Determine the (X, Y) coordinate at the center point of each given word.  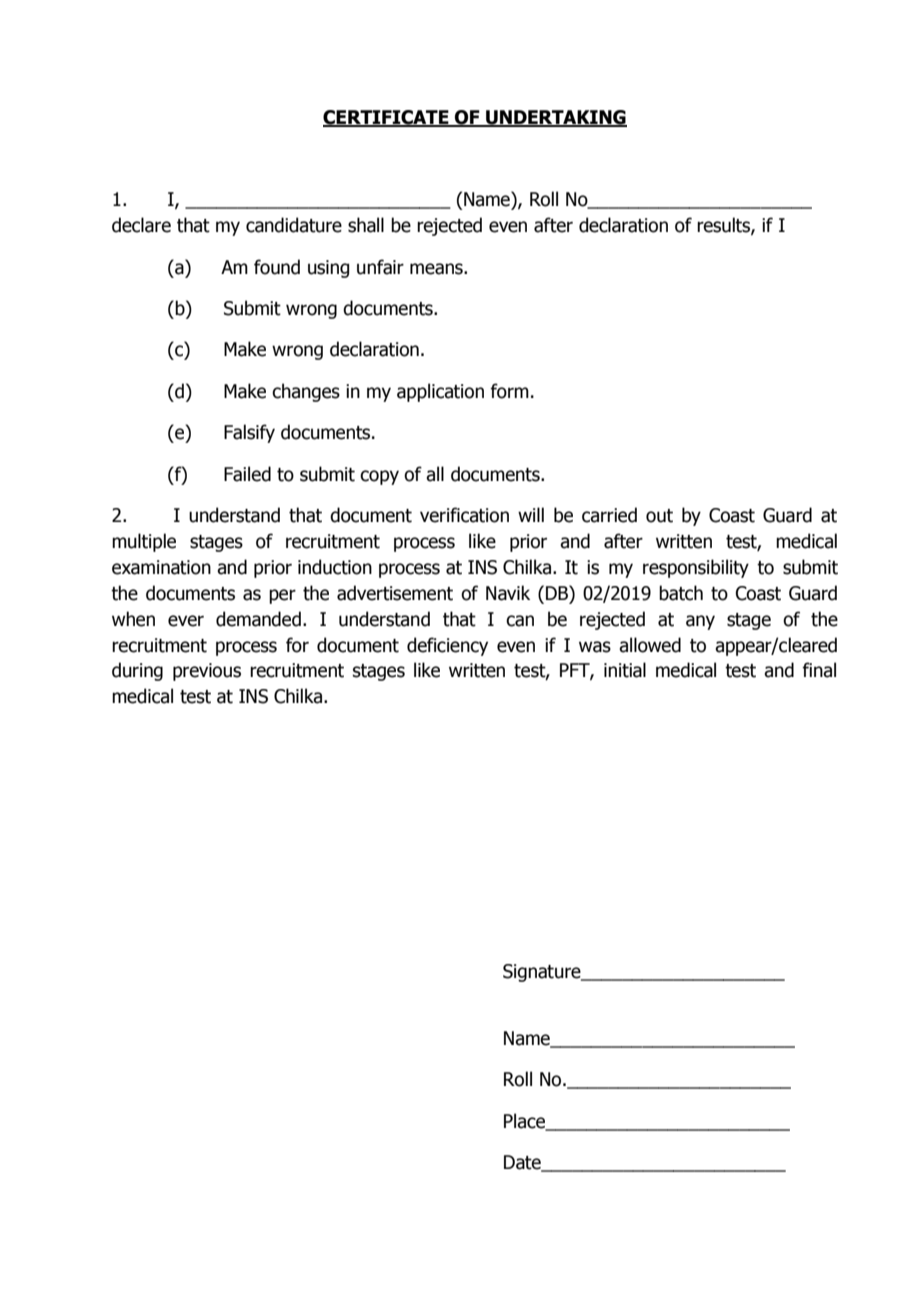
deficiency (447, 646)
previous (207, 672)
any (700, 622)
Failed (247, 474)
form (509, 391)
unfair (380, 267)
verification (464, 515)
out (659, 516)
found (277, 267)
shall (366, 225)
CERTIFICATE (387, 118)
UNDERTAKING (555, 118)
